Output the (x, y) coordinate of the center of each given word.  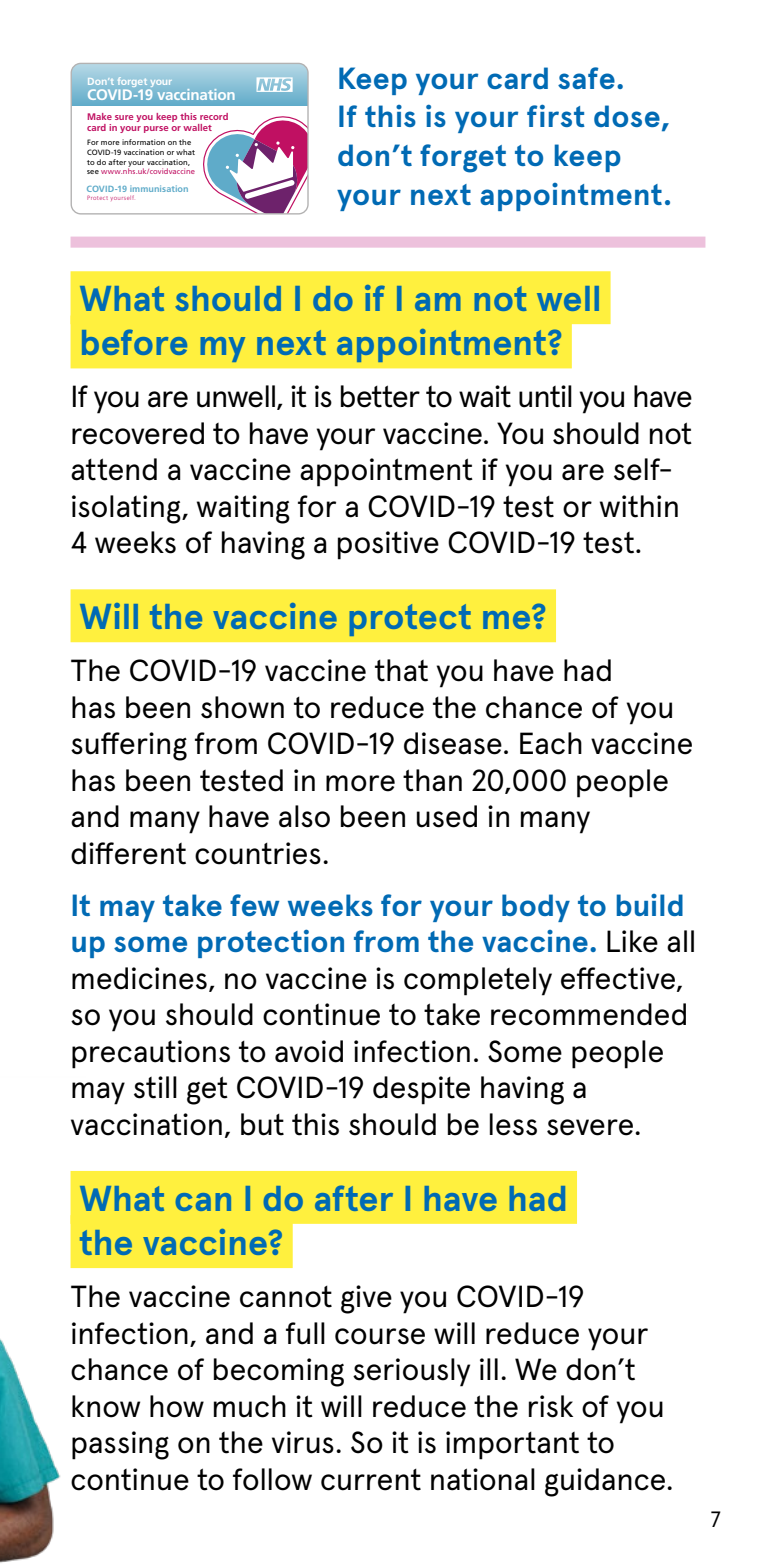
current (371, 1480)
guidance (606, 1482)
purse (156, 129)
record (214, 116)
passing (120, 1445)
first (556, 115)
